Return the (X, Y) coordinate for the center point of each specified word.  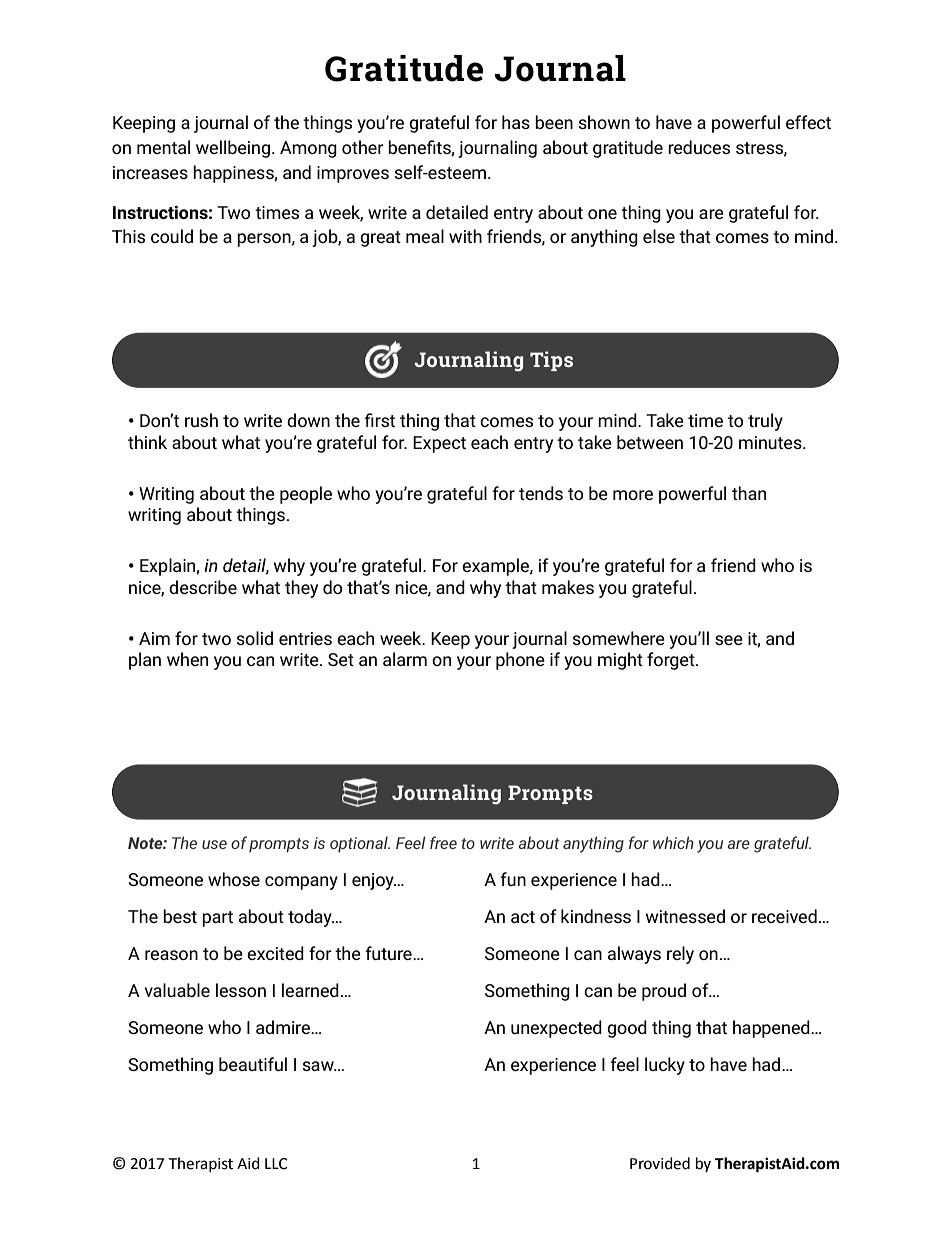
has (516, 122)
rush (201, 420)
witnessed (685, 916)
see (729, 640)
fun (513, 879)
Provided (660, 1163)
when (187, 659)
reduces (699, 147)
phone (520, 661)
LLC (276, 1164)
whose (234, 879)
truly (765, 422)
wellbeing (233, 149)
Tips (551, 361)
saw (319, 1066)
